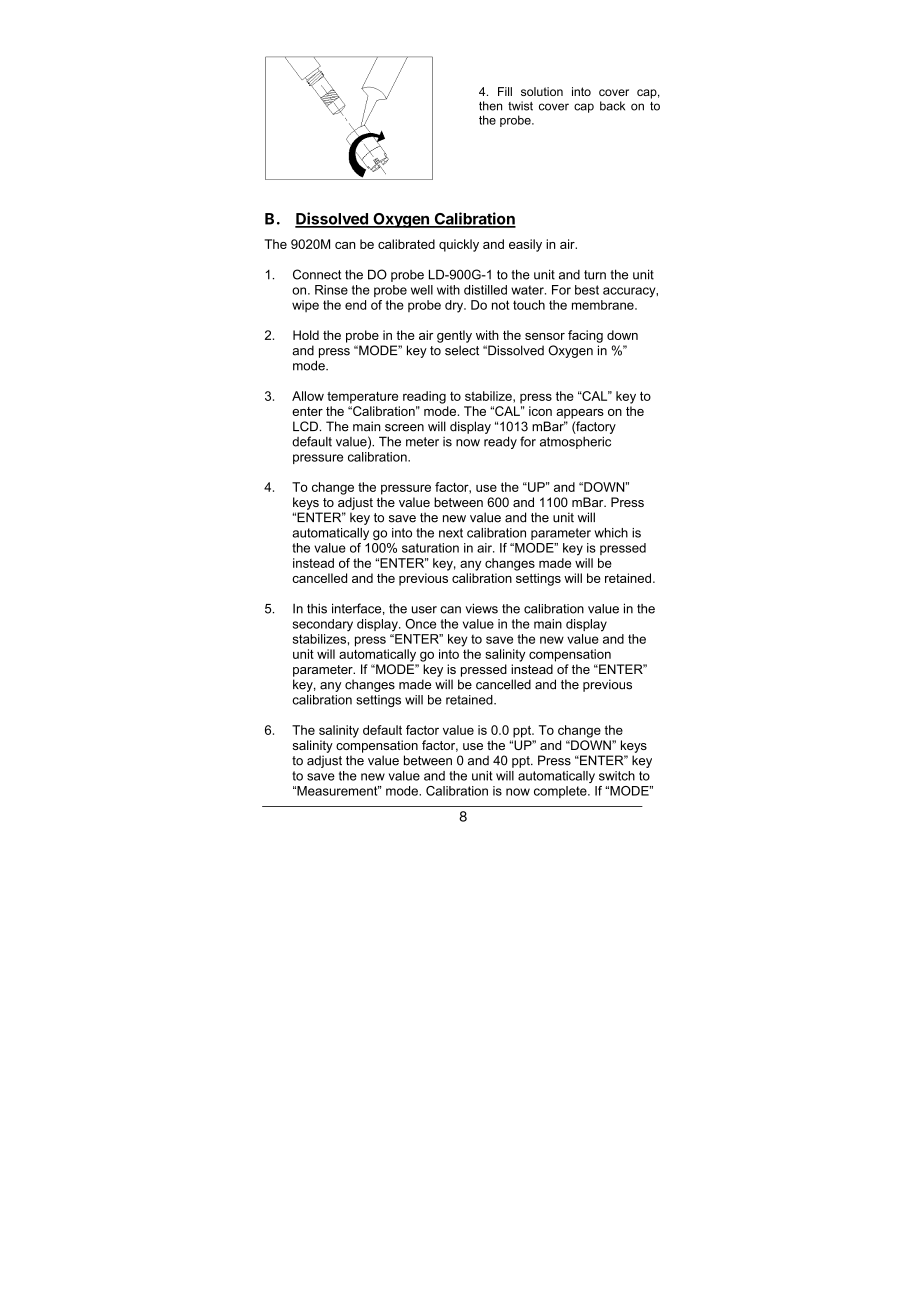 Image resolution: width=924 pixels, height=1308 pixels. What do you see at coordinates (459, 245) in the page?
I see `quickly` at bounding box center [459, 245].
